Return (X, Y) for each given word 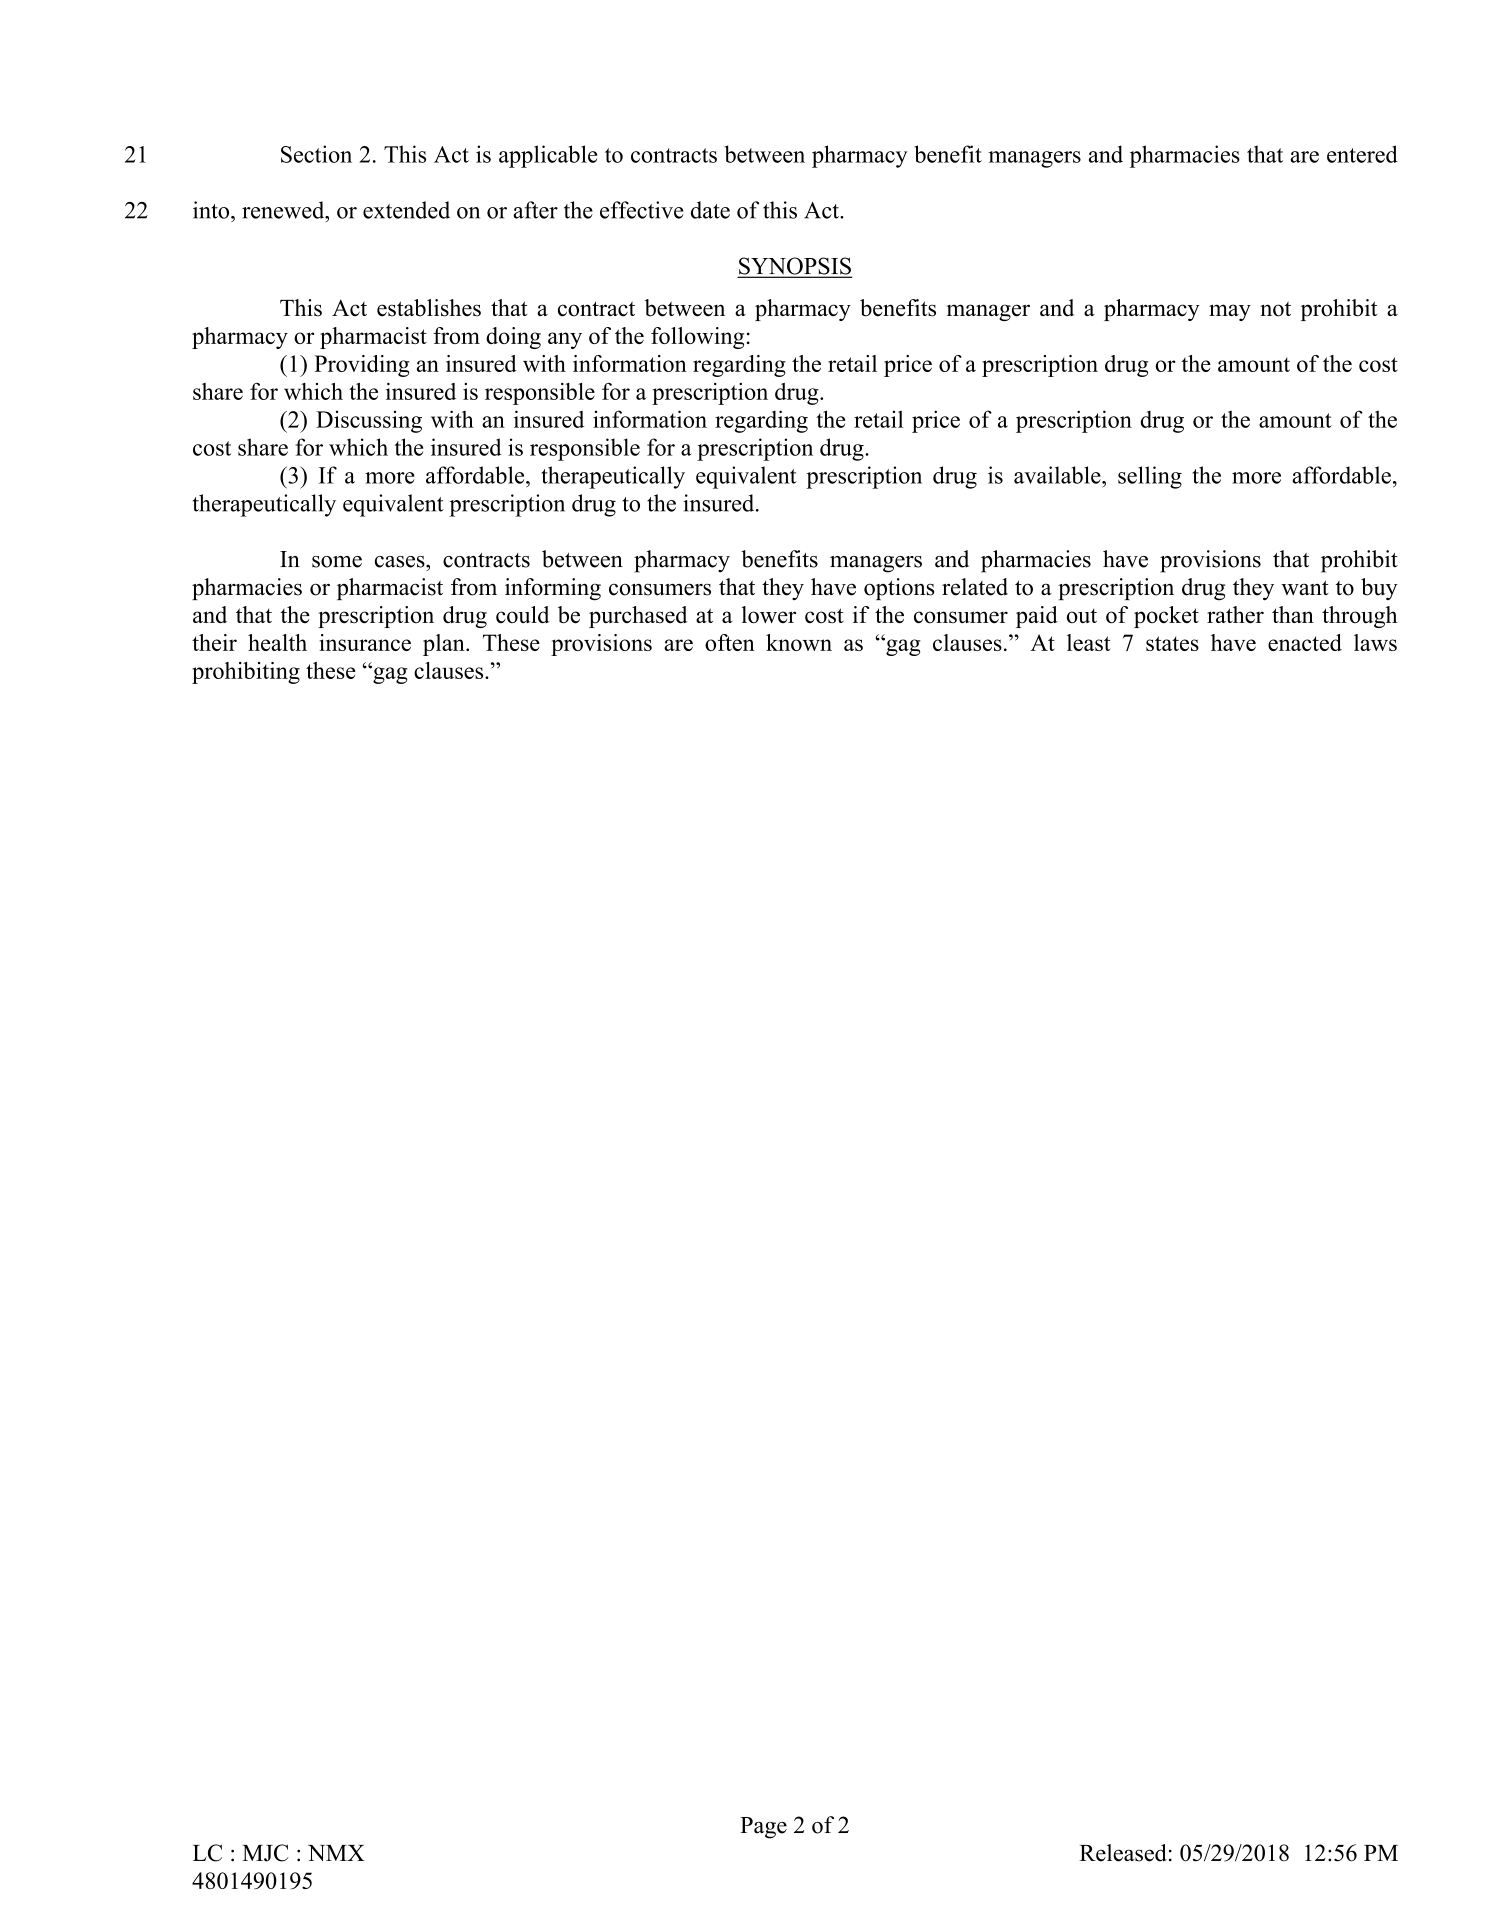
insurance (365, 642)
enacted (1305, 642)
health (277, 642)
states (1172, 643)
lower (769, 615)
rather (1235, 615)
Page (763, 1828)
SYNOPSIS (795, 267)
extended (406, 210)
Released (1123, 1853)
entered (1362, 154)
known (799, 642)
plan (445, 645)
